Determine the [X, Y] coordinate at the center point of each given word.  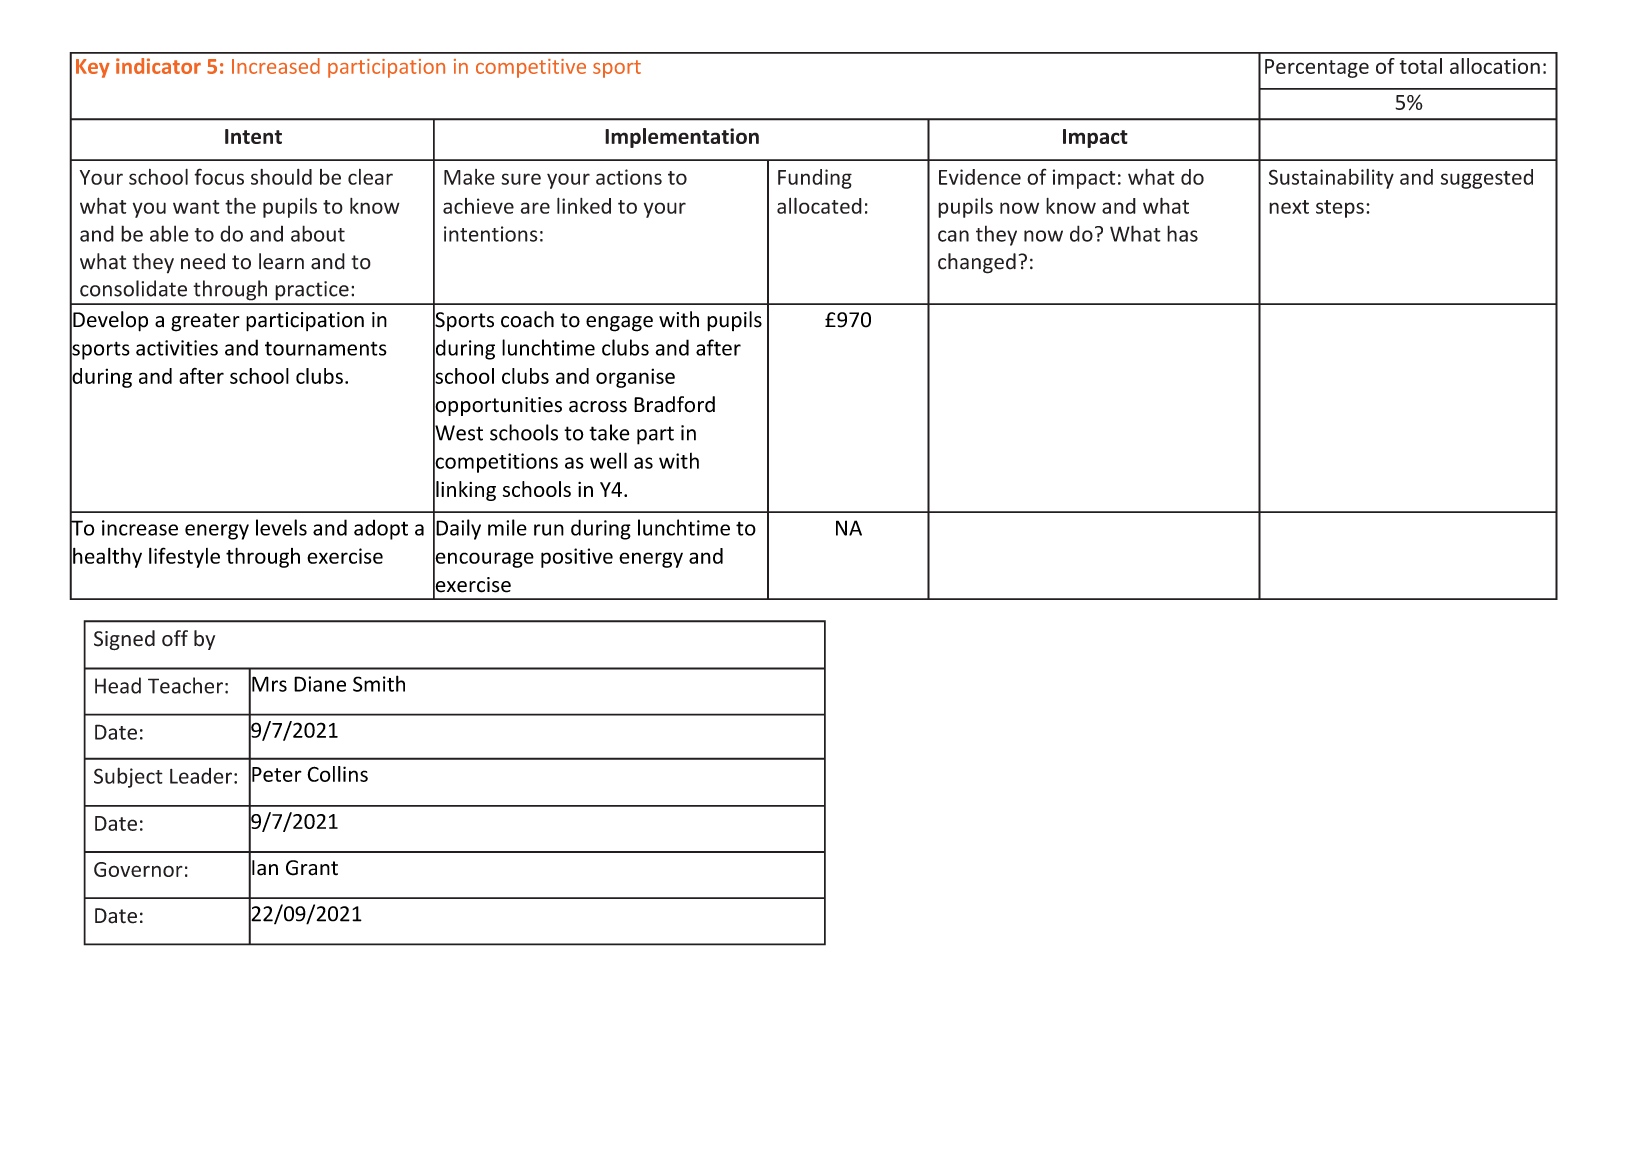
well [608, 460]
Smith [379, 683]
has [1182, 233]
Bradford [674, 404]
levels [281, 527]
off [175, 638]
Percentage [1317, 68]
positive [577, 558]
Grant [312, 868]
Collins [337, 774]
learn [281, 261]
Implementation [682, 138]
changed [977, 263]
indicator [158, 66]
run [549, 530]
